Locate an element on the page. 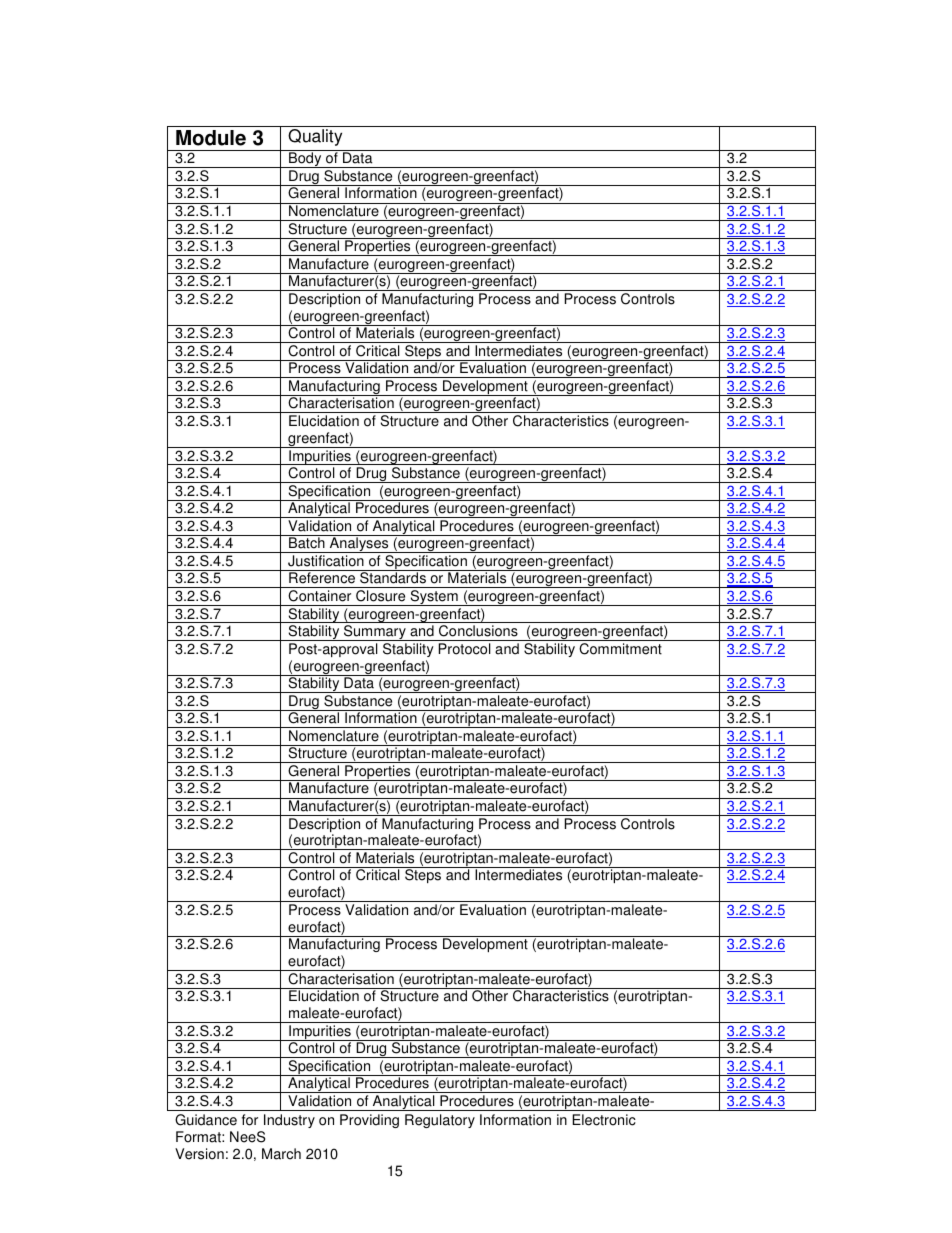 The image size is (952, 1233). Module is located at coordinates (211, 138).
